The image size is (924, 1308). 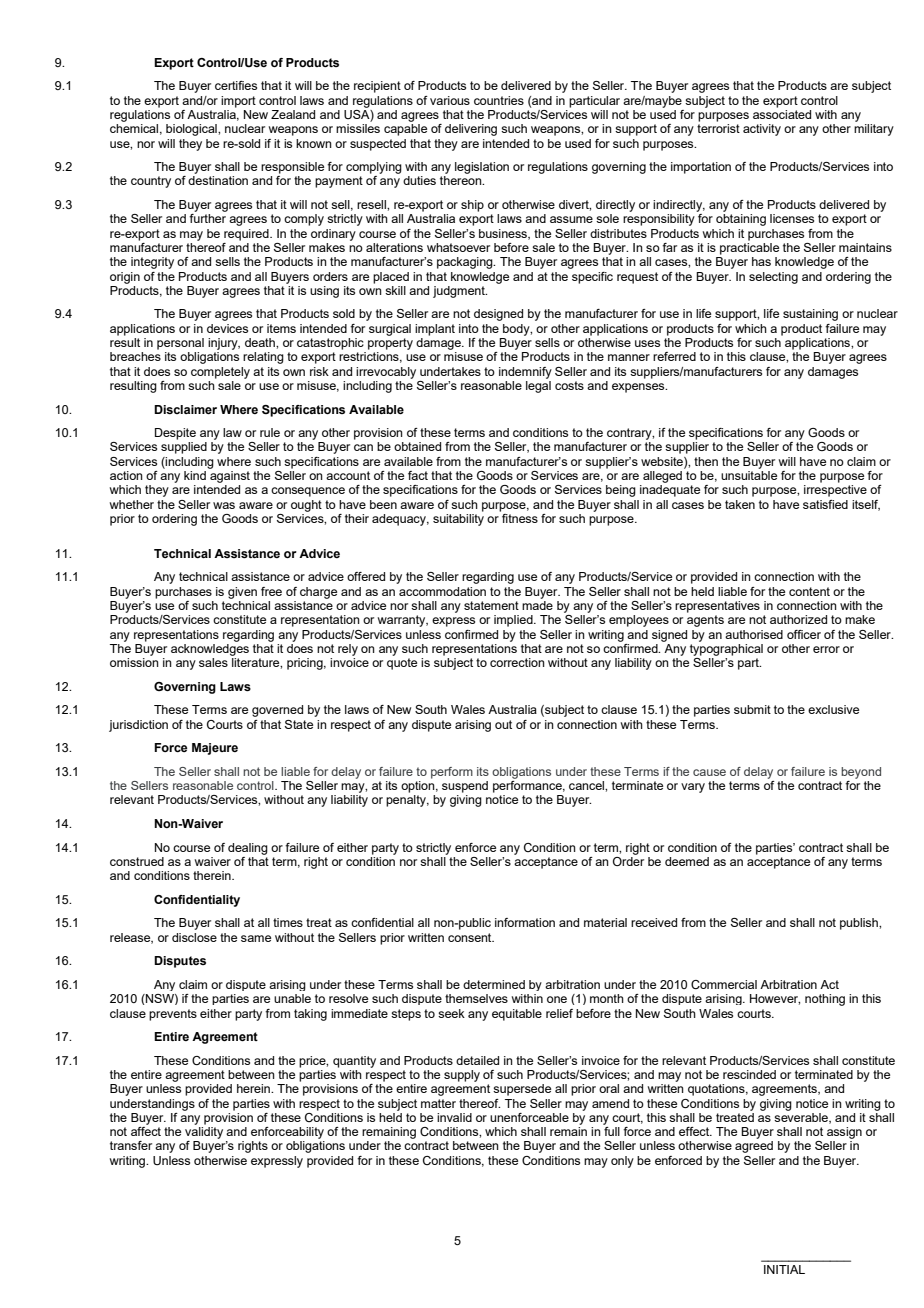 I want to click on unsuitable, so click(x=749, y=475).
